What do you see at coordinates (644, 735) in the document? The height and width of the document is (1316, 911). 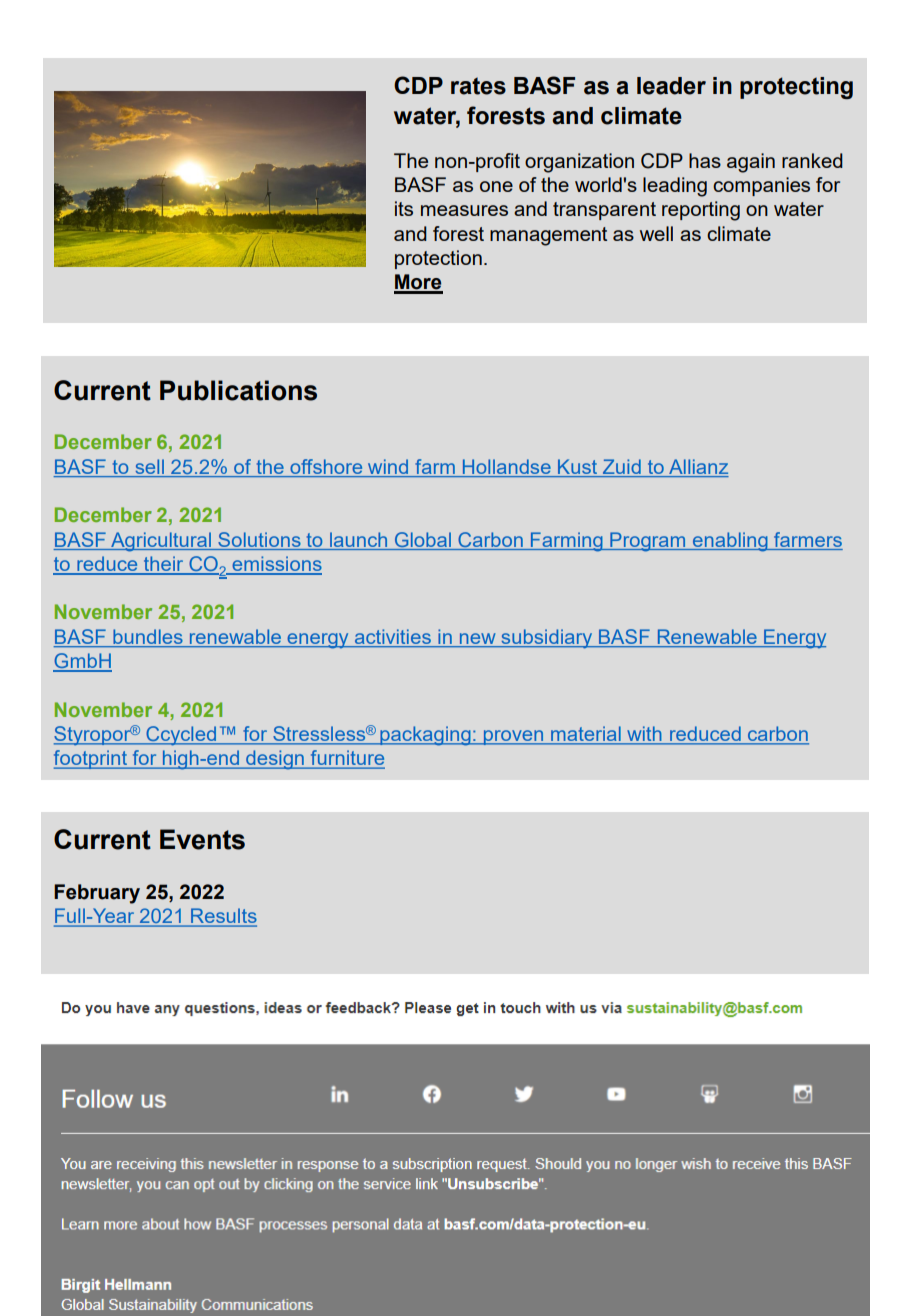 I see `with` at bounding box center [644, 735].
